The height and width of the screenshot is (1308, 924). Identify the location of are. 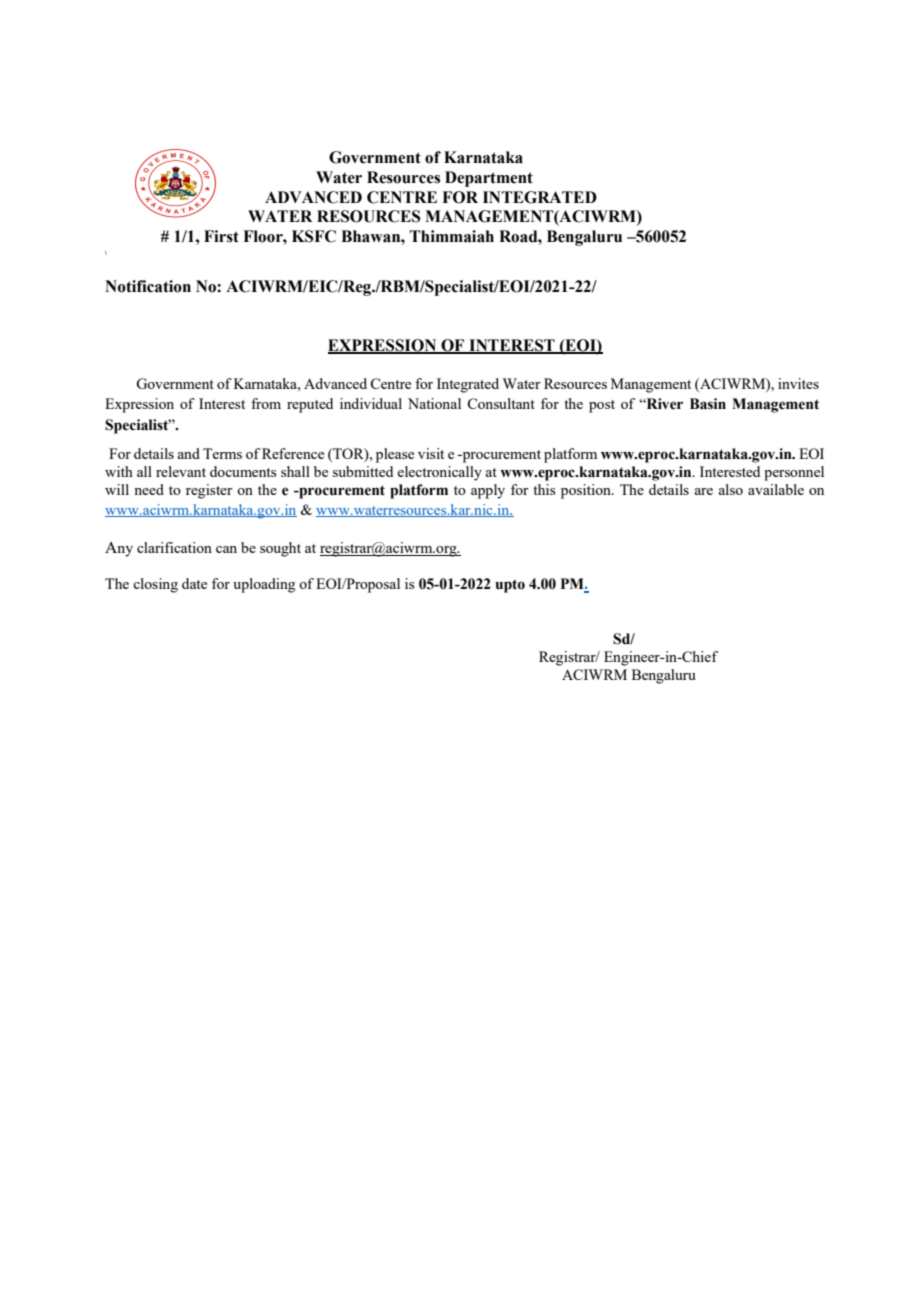
(703, 491).
